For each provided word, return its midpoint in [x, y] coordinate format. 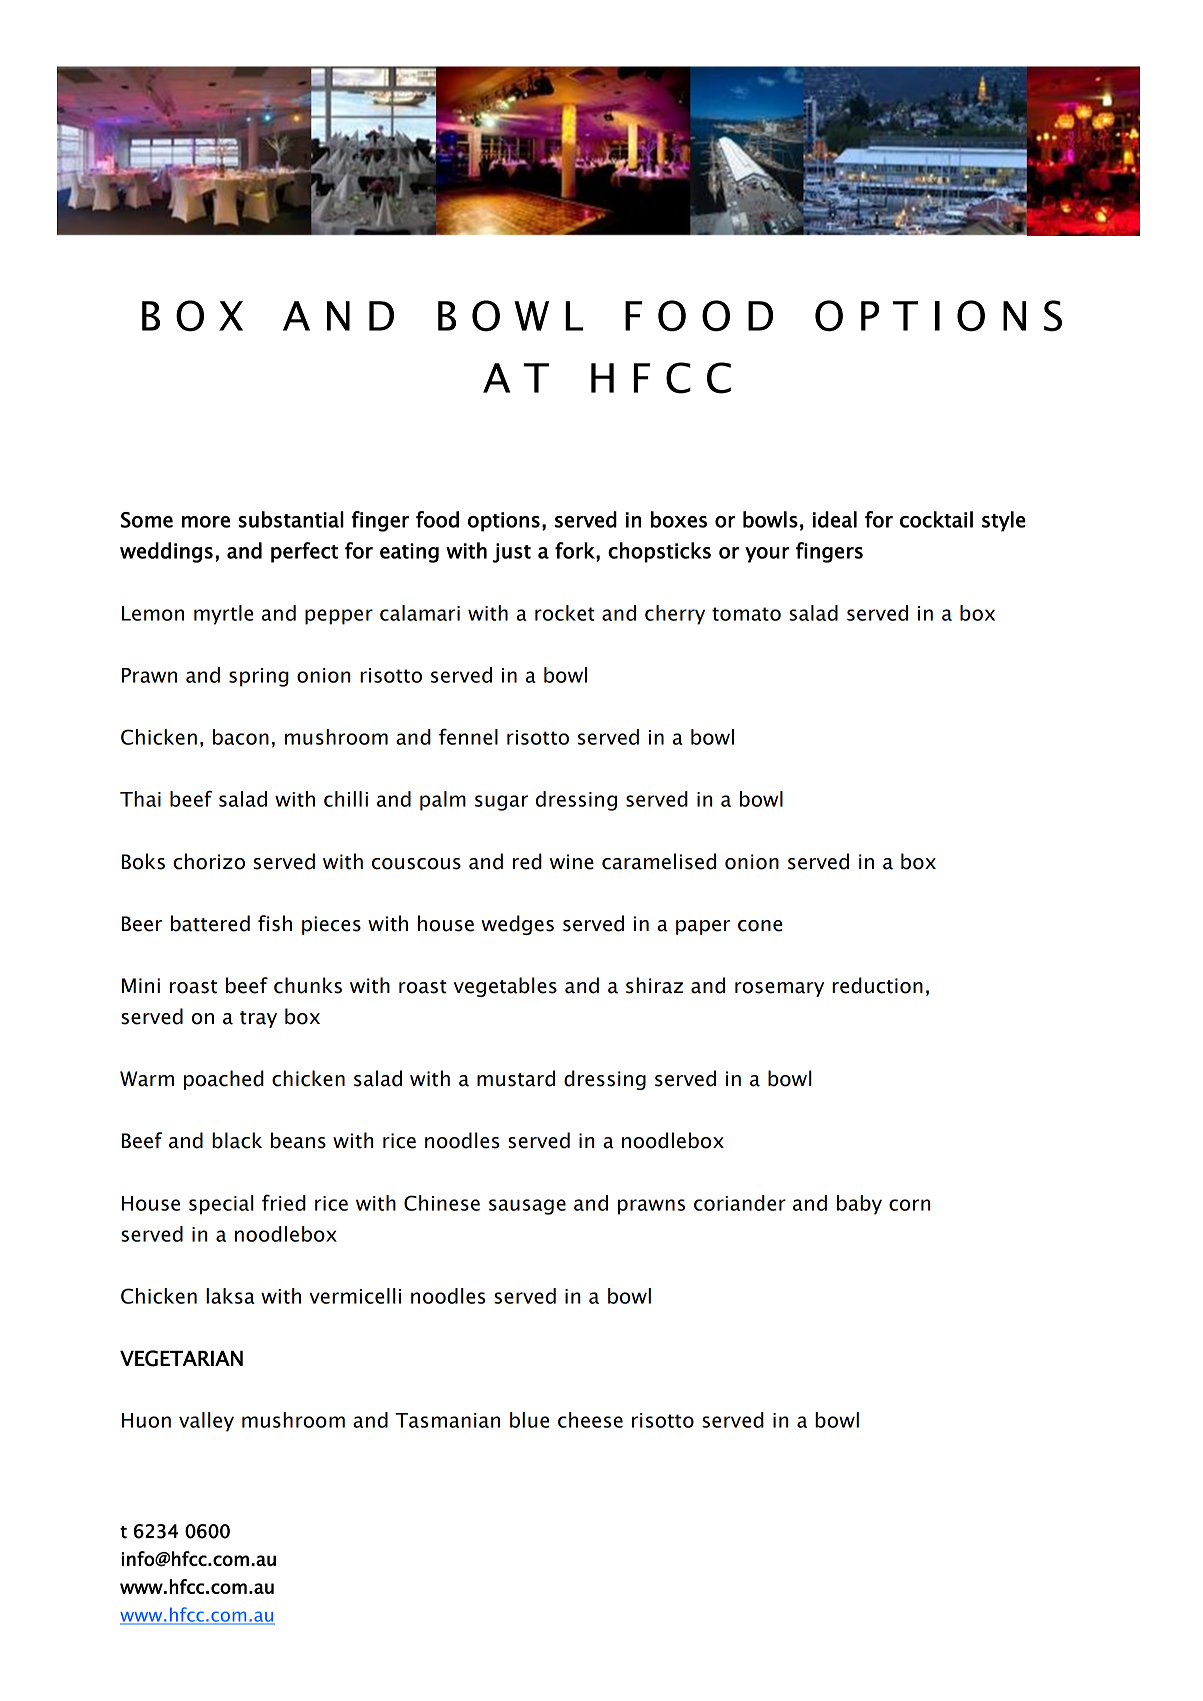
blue [529, 1420]
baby [859, 1205]
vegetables [505, 987]
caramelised [659, 861]
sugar [501, 803]
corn [909, 1205]
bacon [241, 737]
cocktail [936, 519]
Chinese [442, 1203]
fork [576, 551]
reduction [877, 985]
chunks [308, 985]
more [206, 522]
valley [206, 1422]
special [221, 1205]
